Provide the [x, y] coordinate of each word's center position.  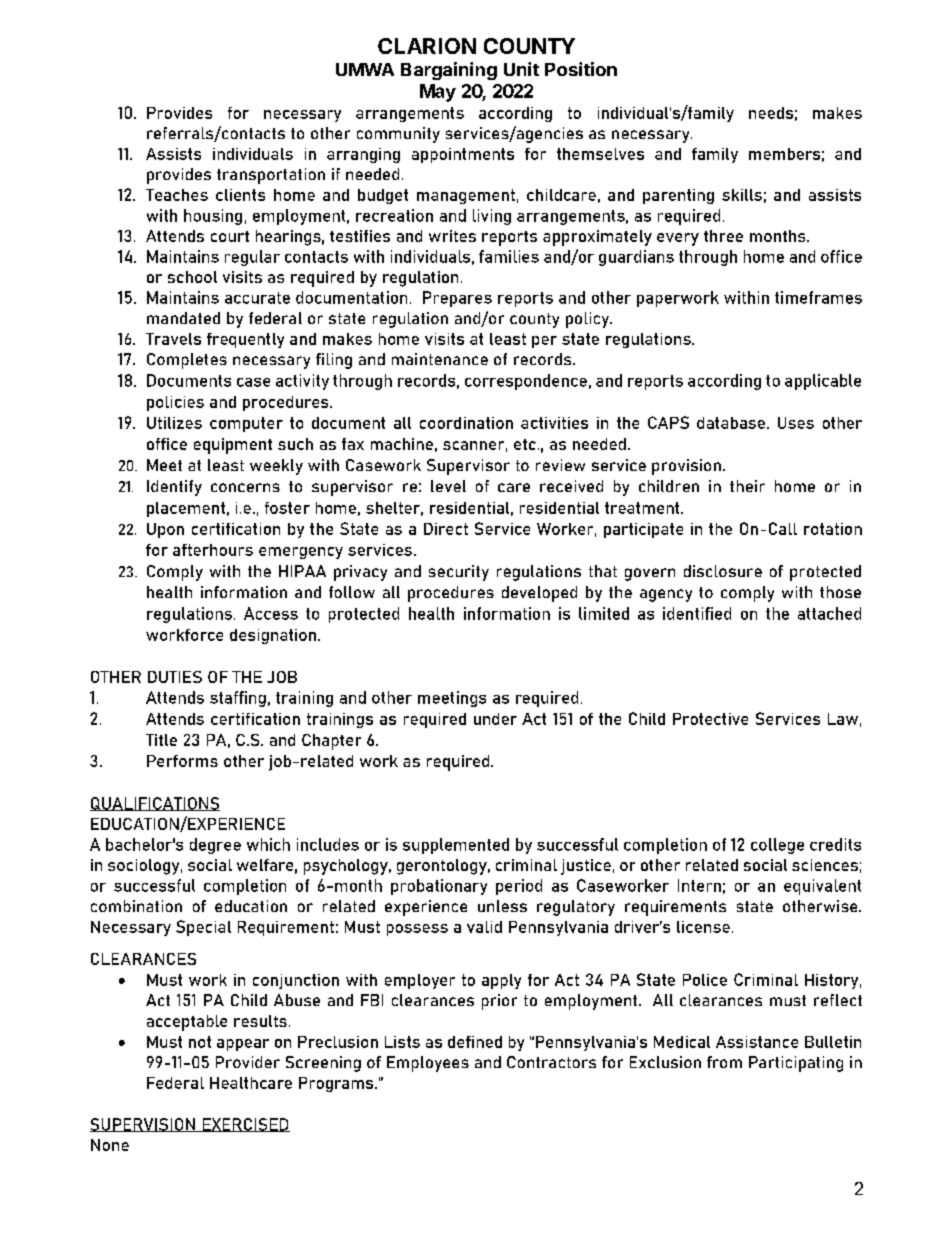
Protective [710, 719]
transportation [271, 176]
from [724, 1062]
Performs [182, 761]
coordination [466, 423]
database [731, 423]
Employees [428, 1064]
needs [771, 113]
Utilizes [174, 423]
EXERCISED [245, 1125]
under [495, 719]
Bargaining [449, 71]
